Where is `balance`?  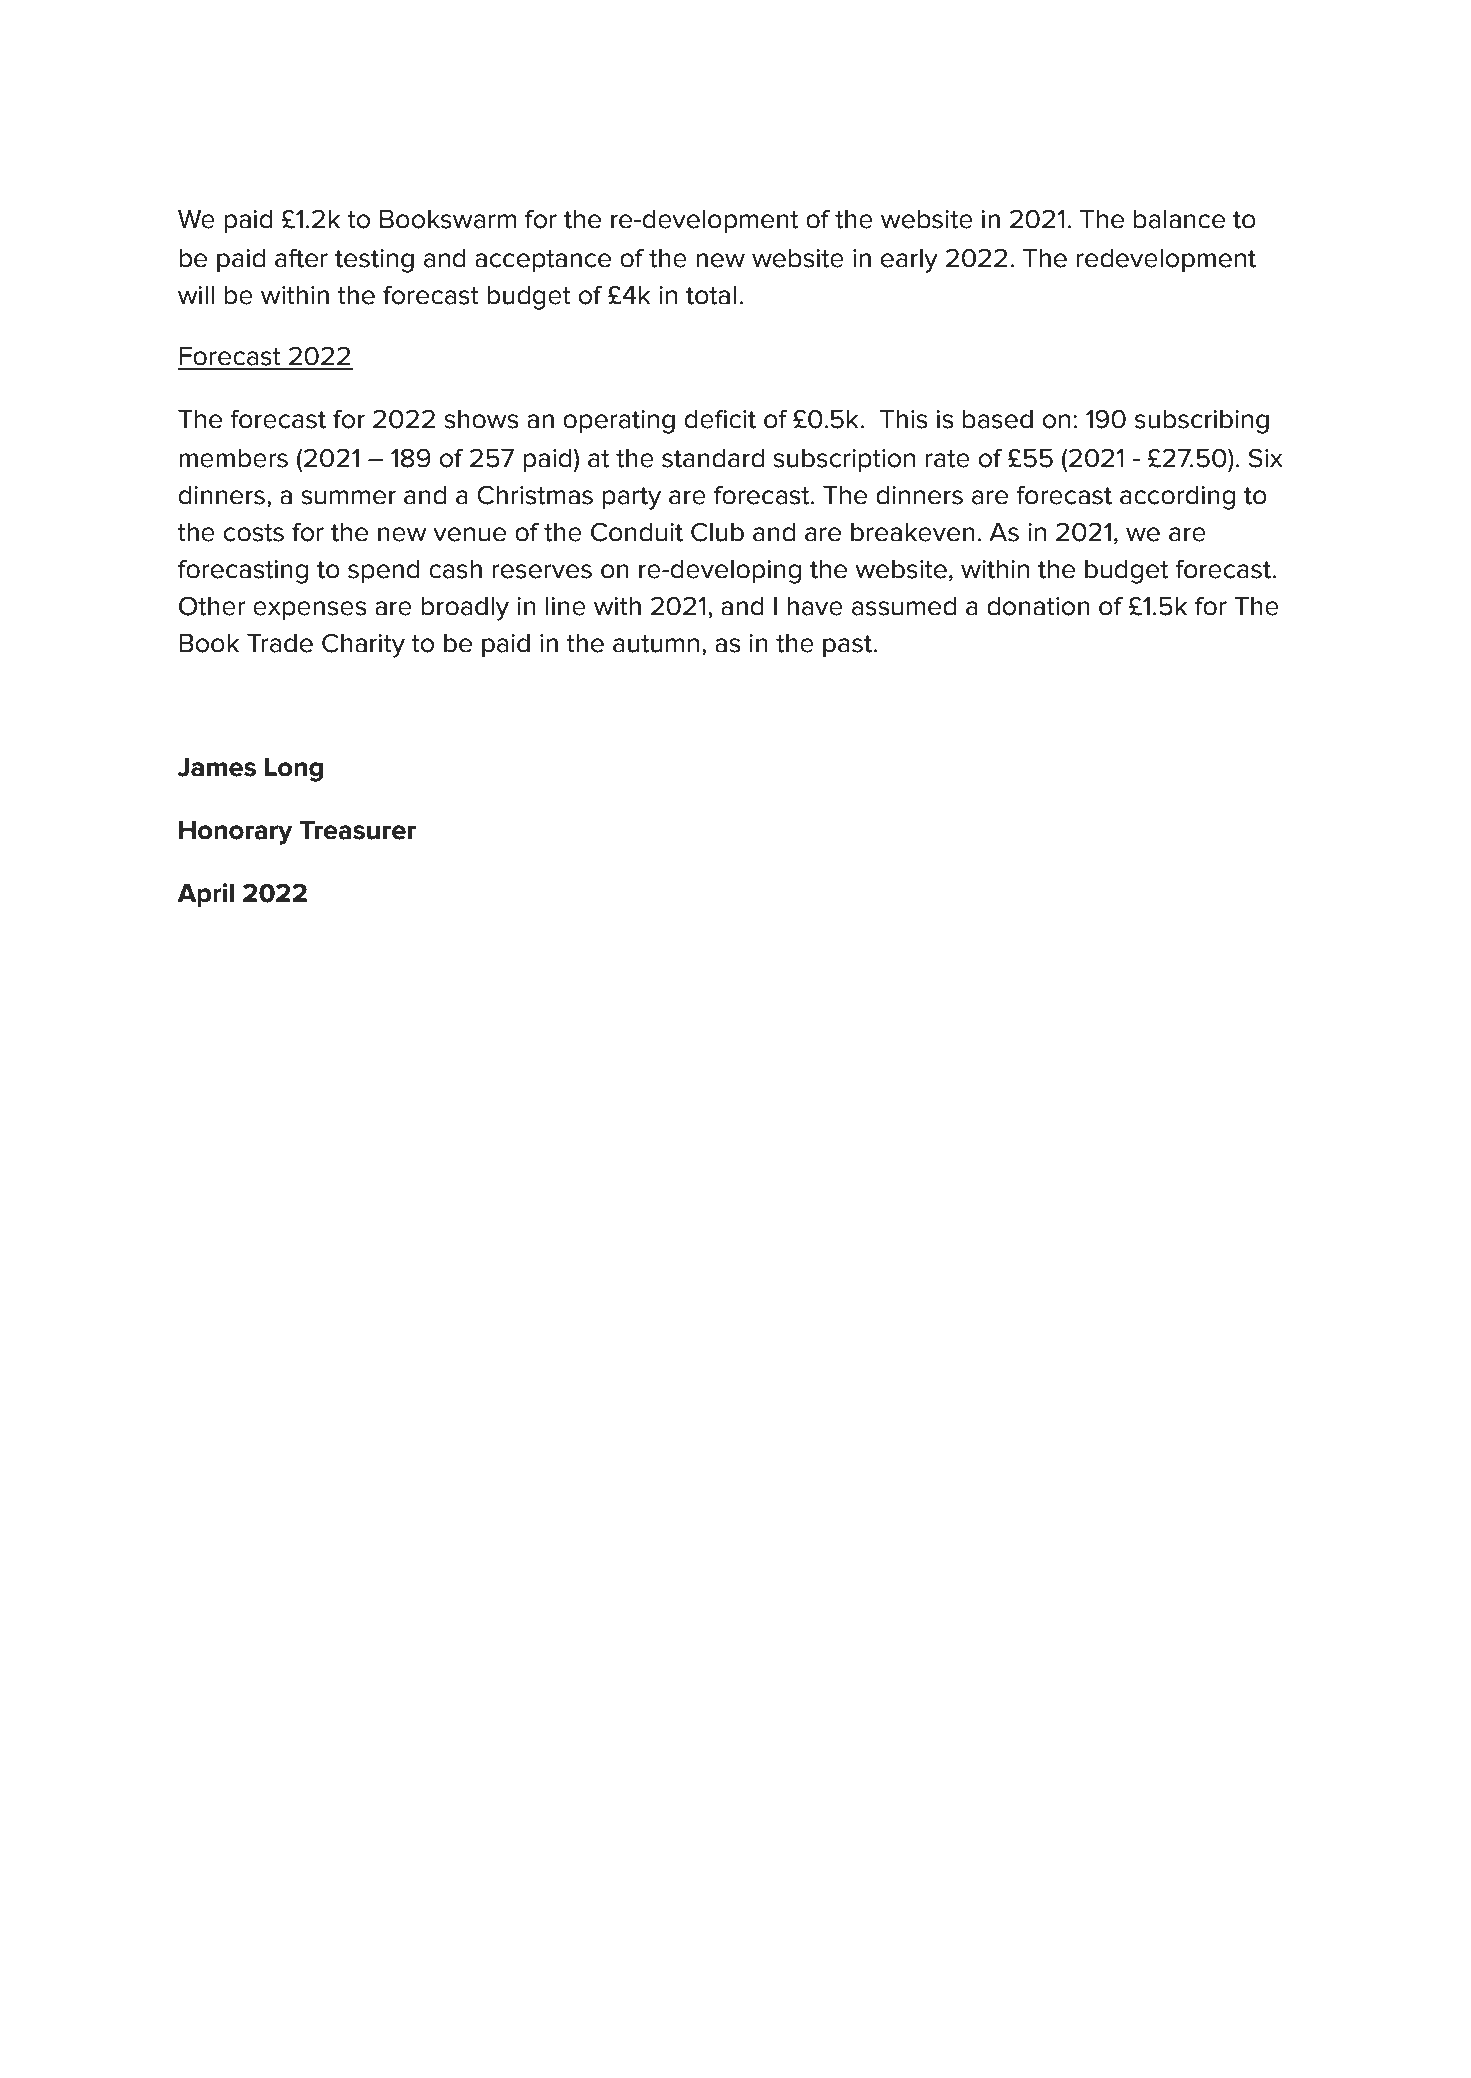
balance is located at coordinates (1179, 219).
